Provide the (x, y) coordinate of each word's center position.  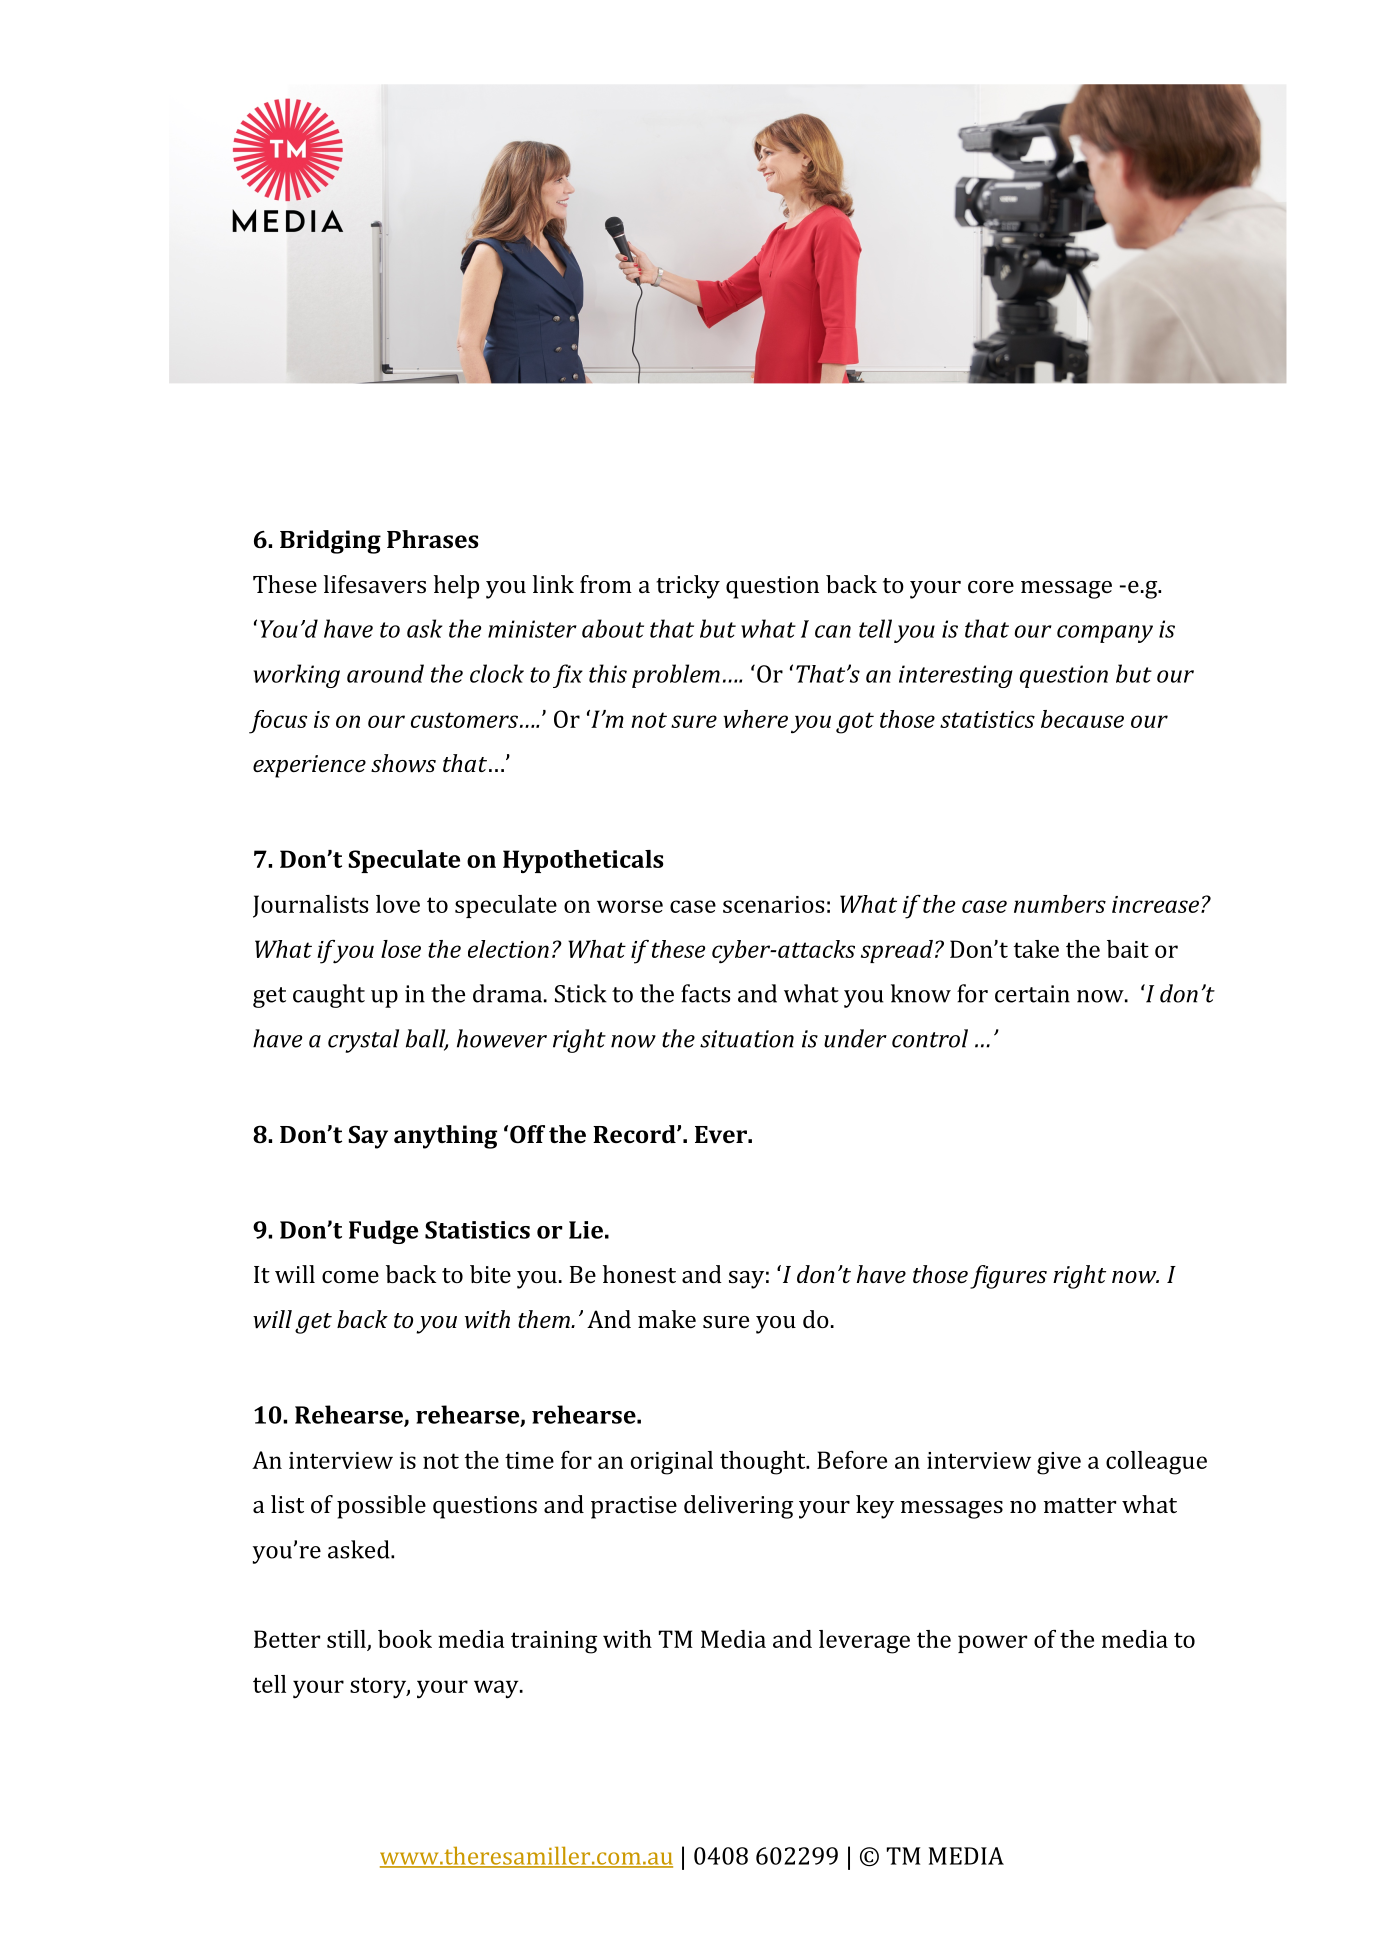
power (992, 1644)
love (398, 904)
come (350, 1277)
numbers (1060, 904)
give (1059, 1463)
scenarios (773, 904)
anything (445, 1137)
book (405, 1639)
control (930, 1038)
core (991, 587)
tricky (688, 587)
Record (635, 1134)
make (667, 1319)
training (554, 1642)
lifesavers (375, 584)
